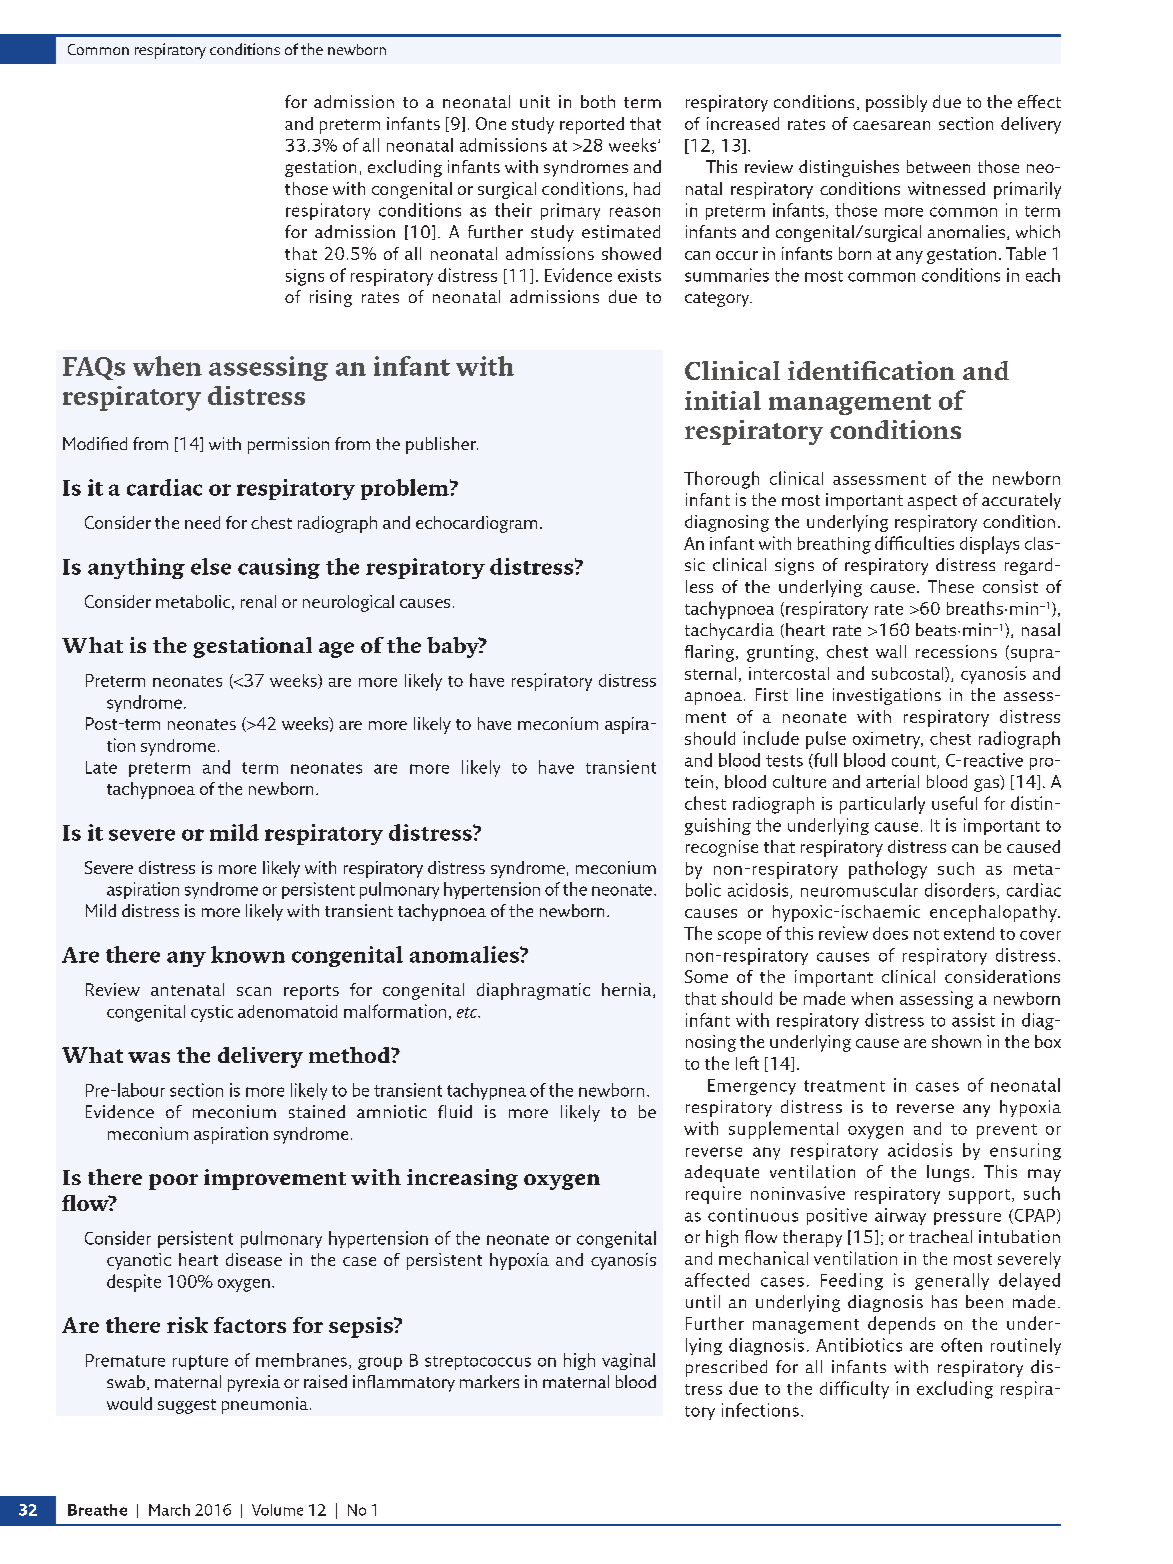  I want to click on shown, so click(956, 1041).
